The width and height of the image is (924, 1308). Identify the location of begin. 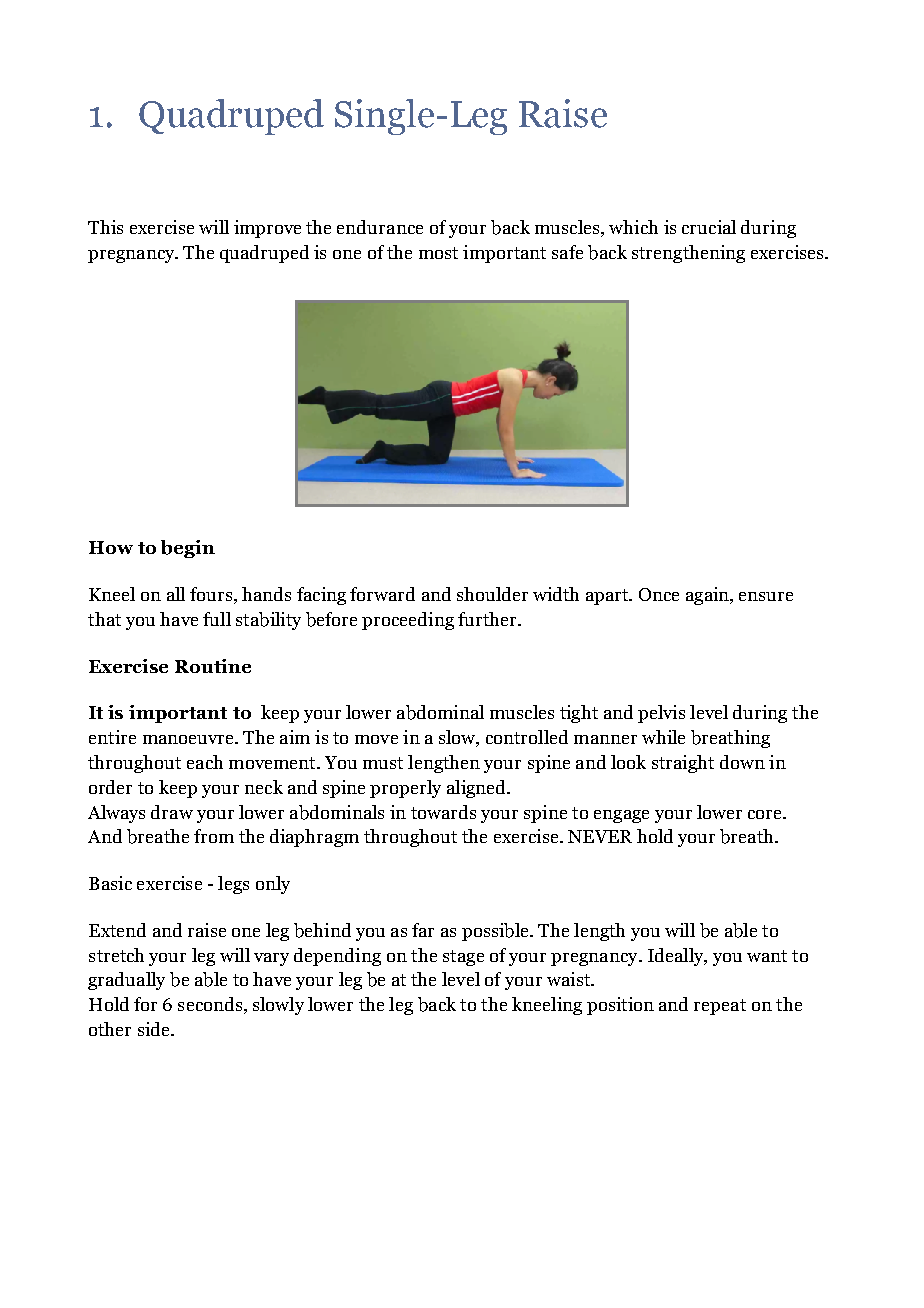
(188, 549).
